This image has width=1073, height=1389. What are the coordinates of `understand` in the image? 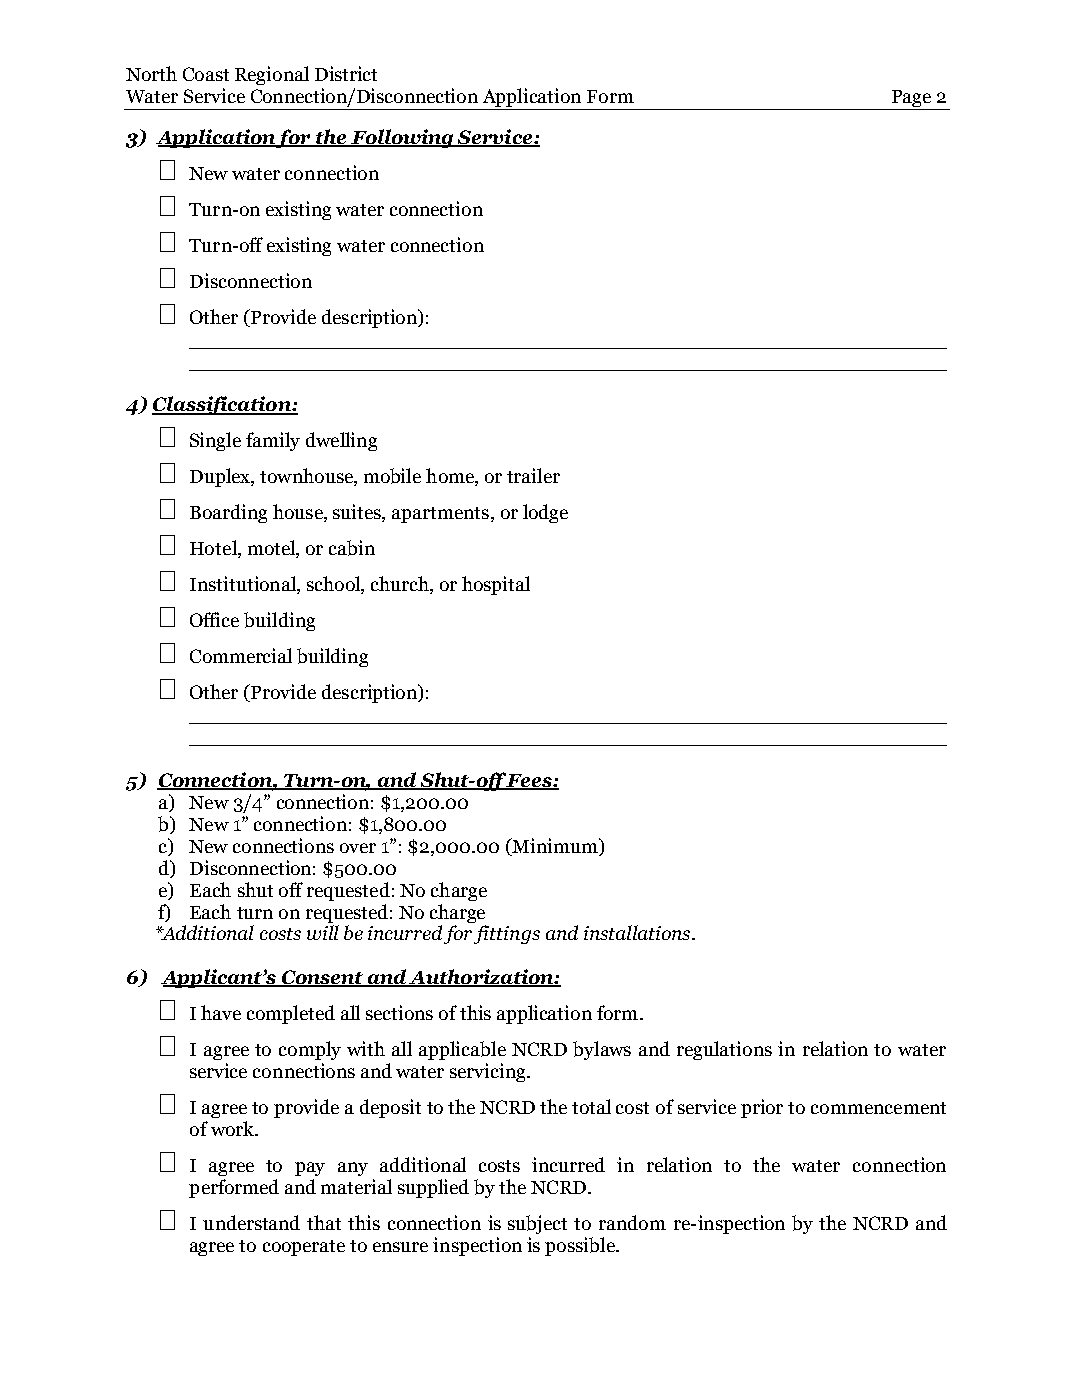 It's located at (251, 1222).
